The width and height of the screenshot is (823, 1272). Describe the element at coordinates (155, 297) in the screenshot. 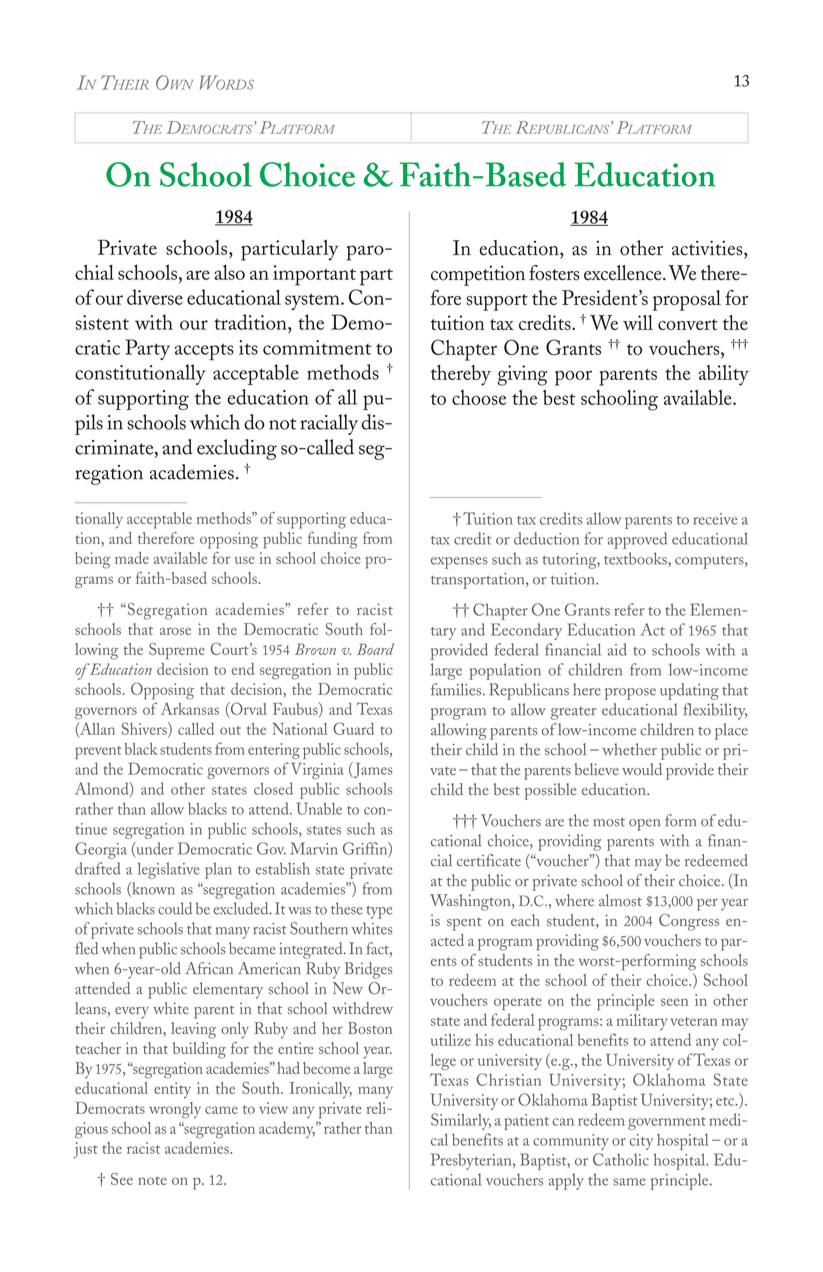

I see `diverse` at that location.
